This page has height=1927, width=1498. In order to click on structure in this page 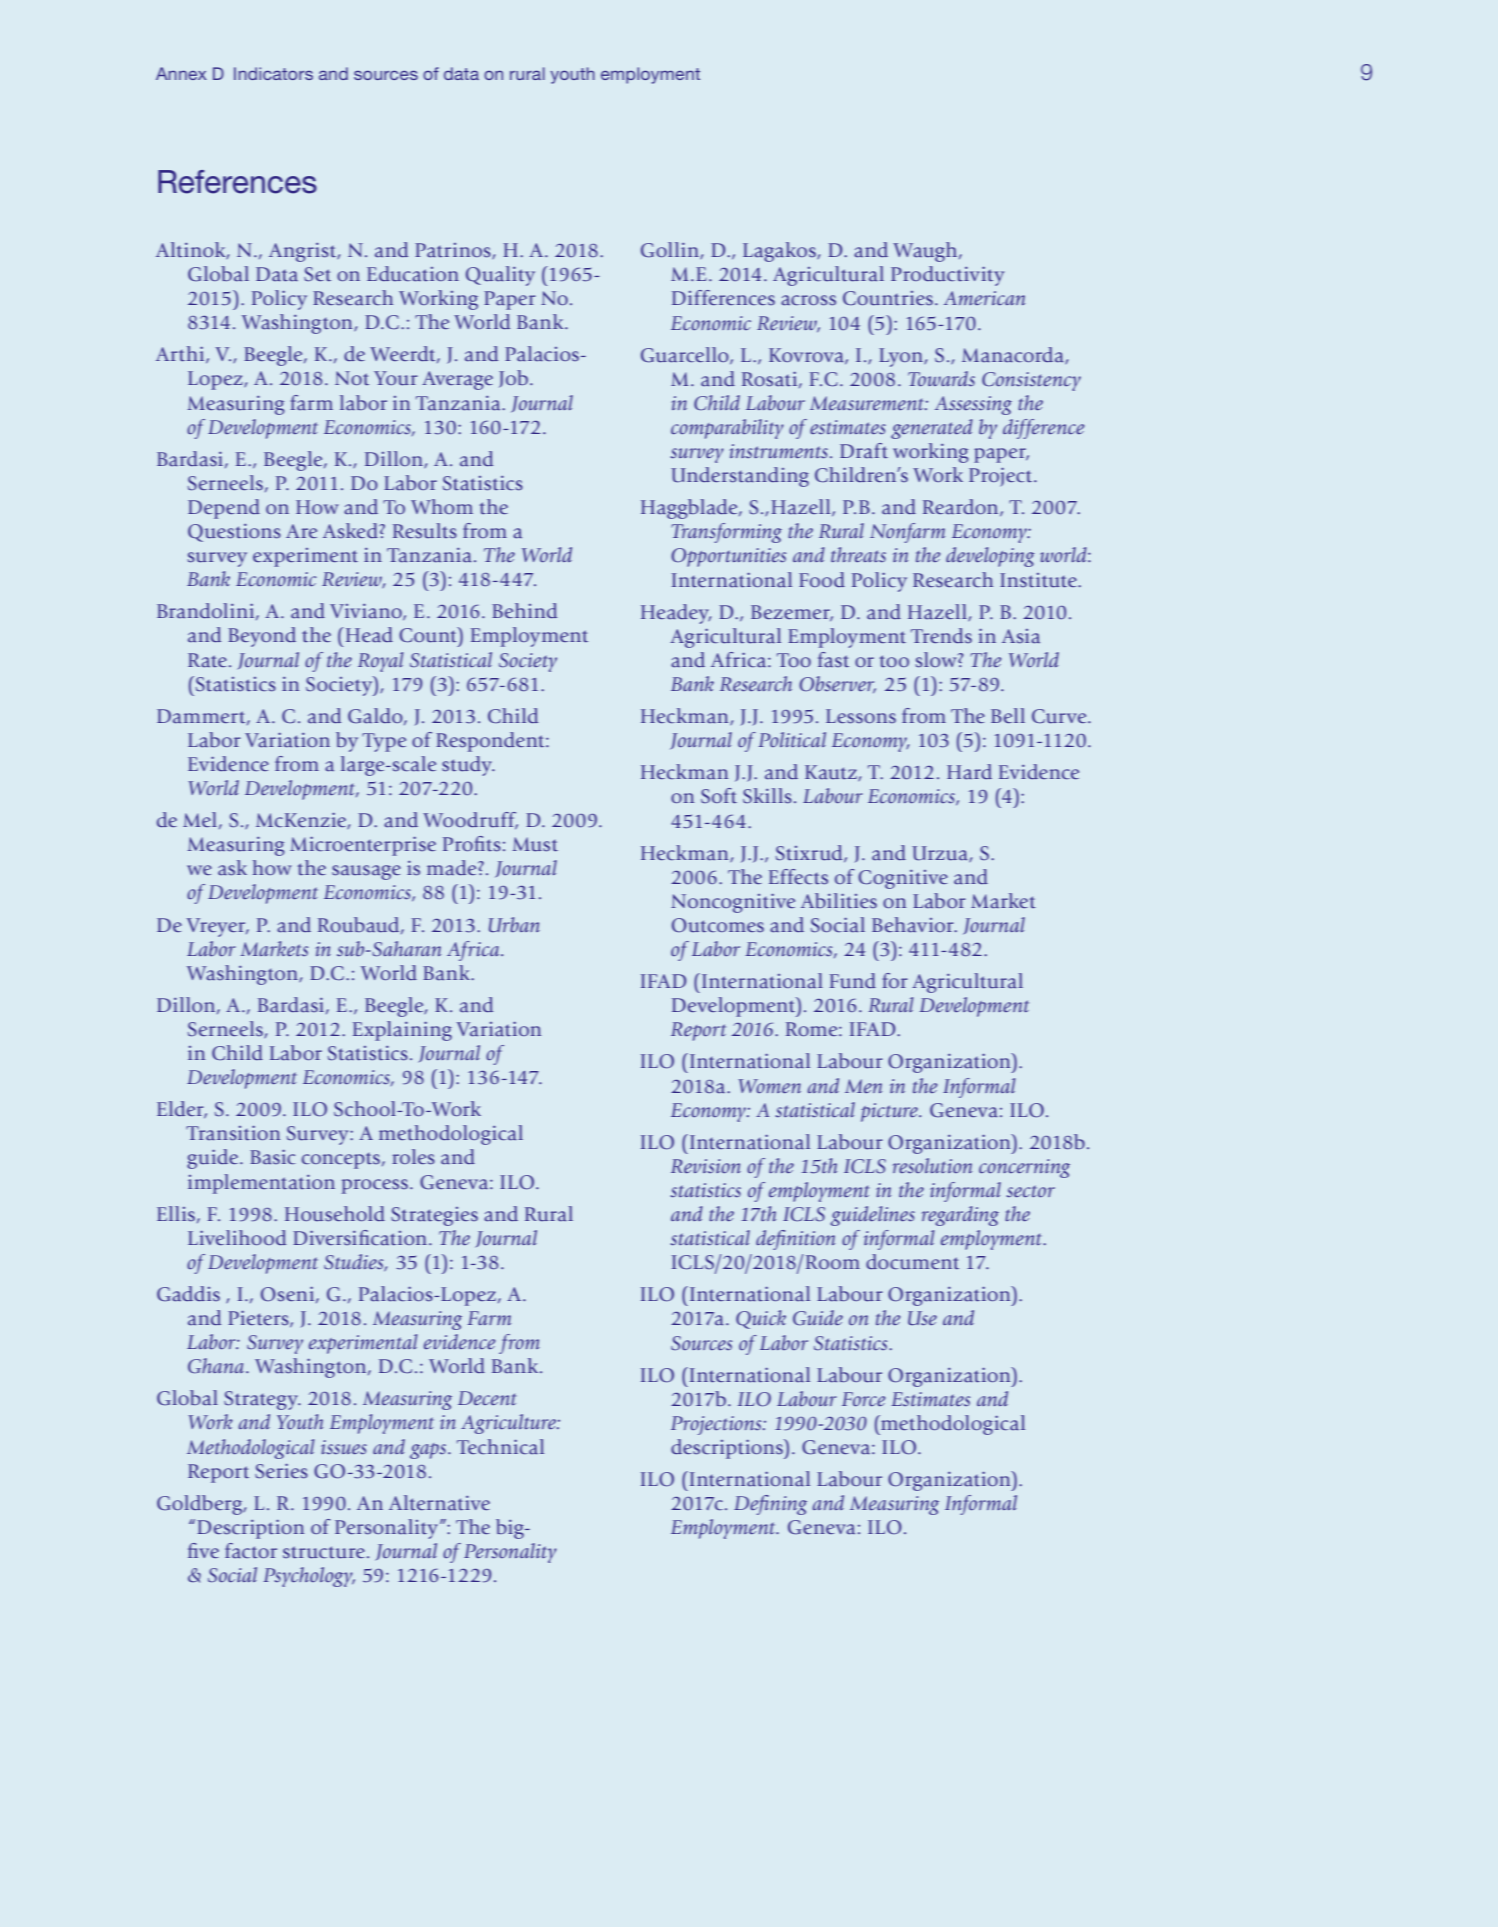, I will do `click(324, 1552)`.
